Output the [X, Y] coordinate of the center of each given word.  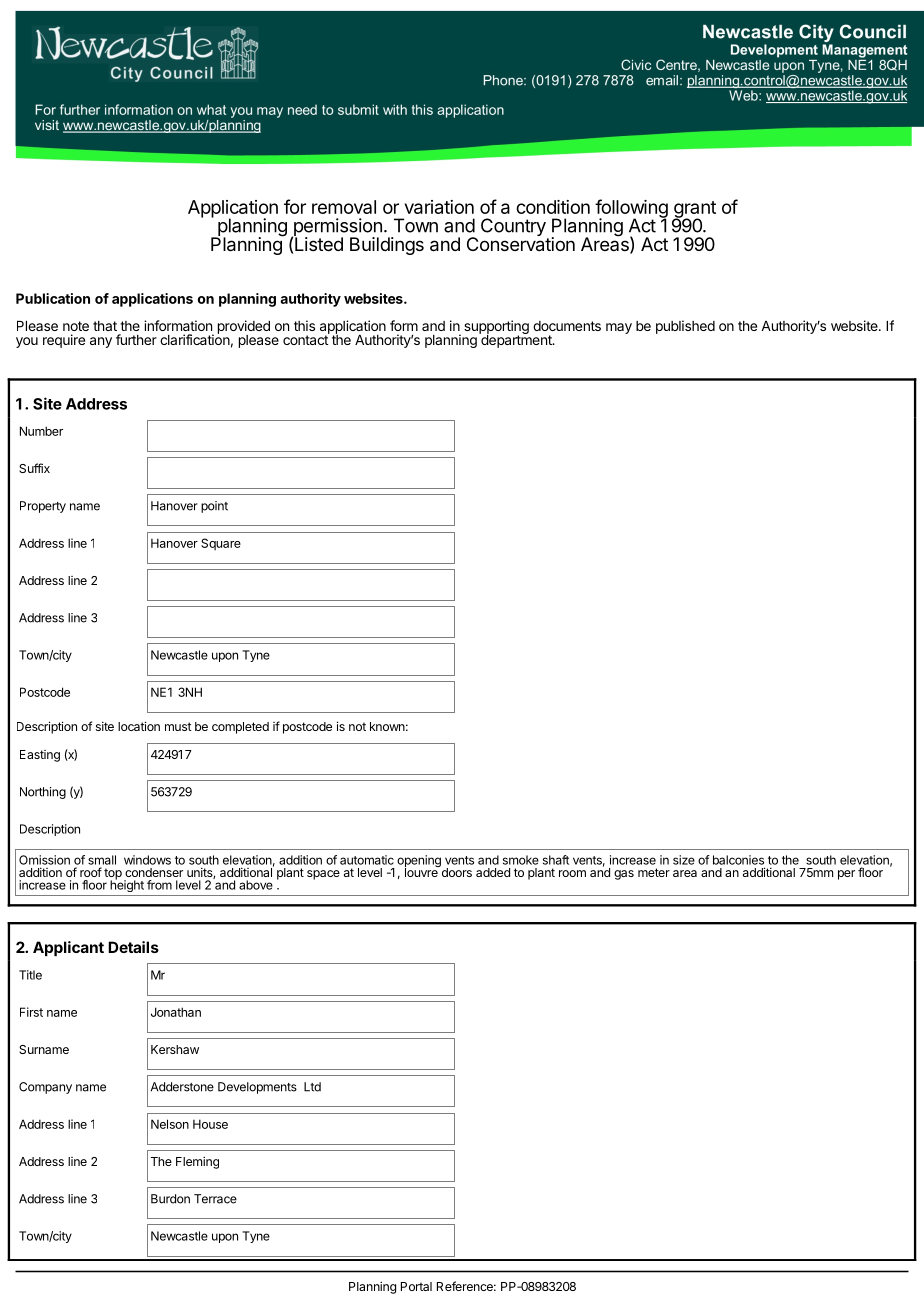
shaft [556, 860]
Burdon [170, 1199]
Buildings [387, 246]
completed [240, 728]
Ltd [312, 1087]
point [214, 507]
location [139, 726]
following [631, 209]
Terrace [215, 1199]
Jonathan [176, 1012]
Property [43, 507]
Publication [53, 298]
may [619, 328]
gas [624, 875]
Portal [416, 1286]
